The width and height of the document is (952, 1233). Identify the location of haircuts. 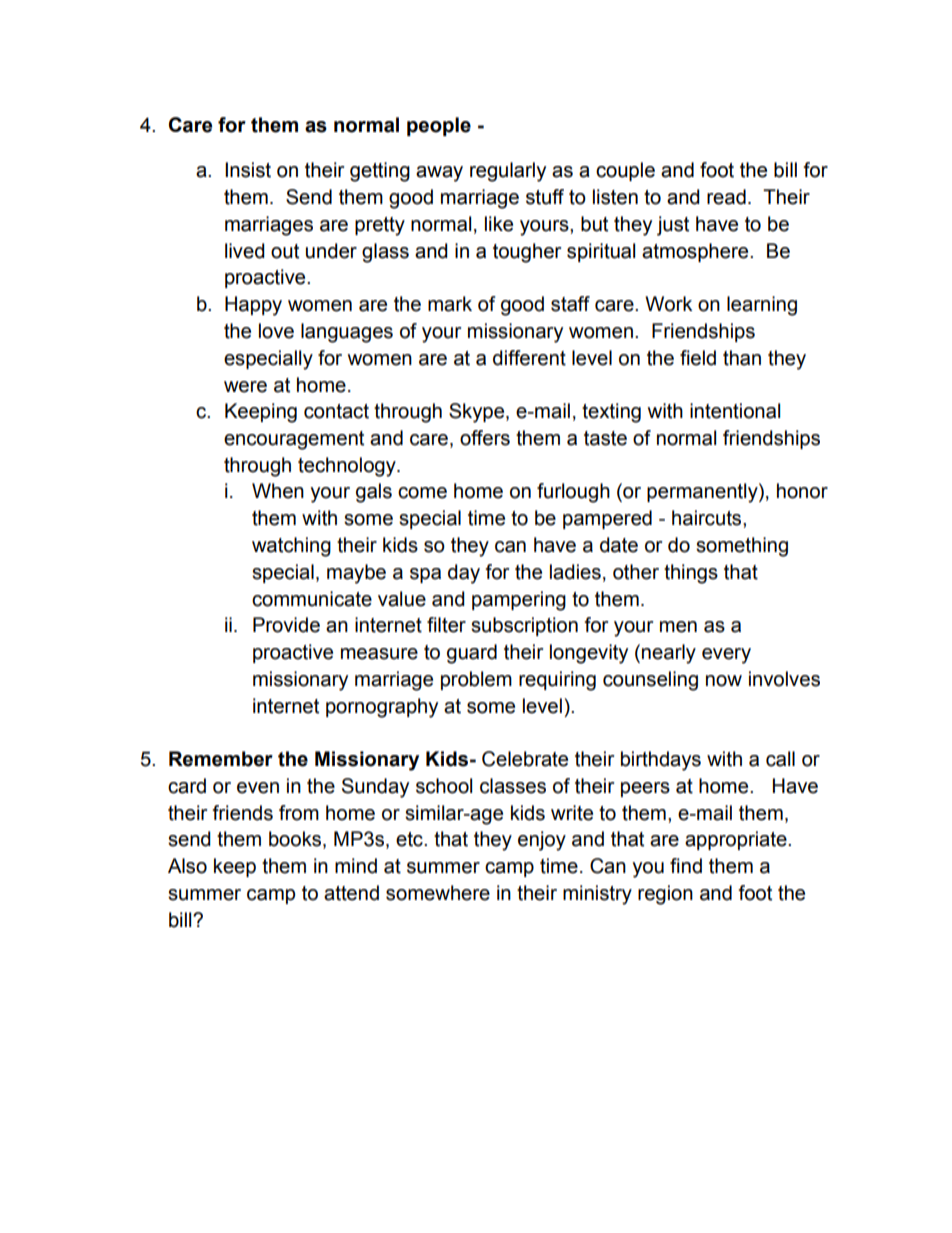
(708, 518).
